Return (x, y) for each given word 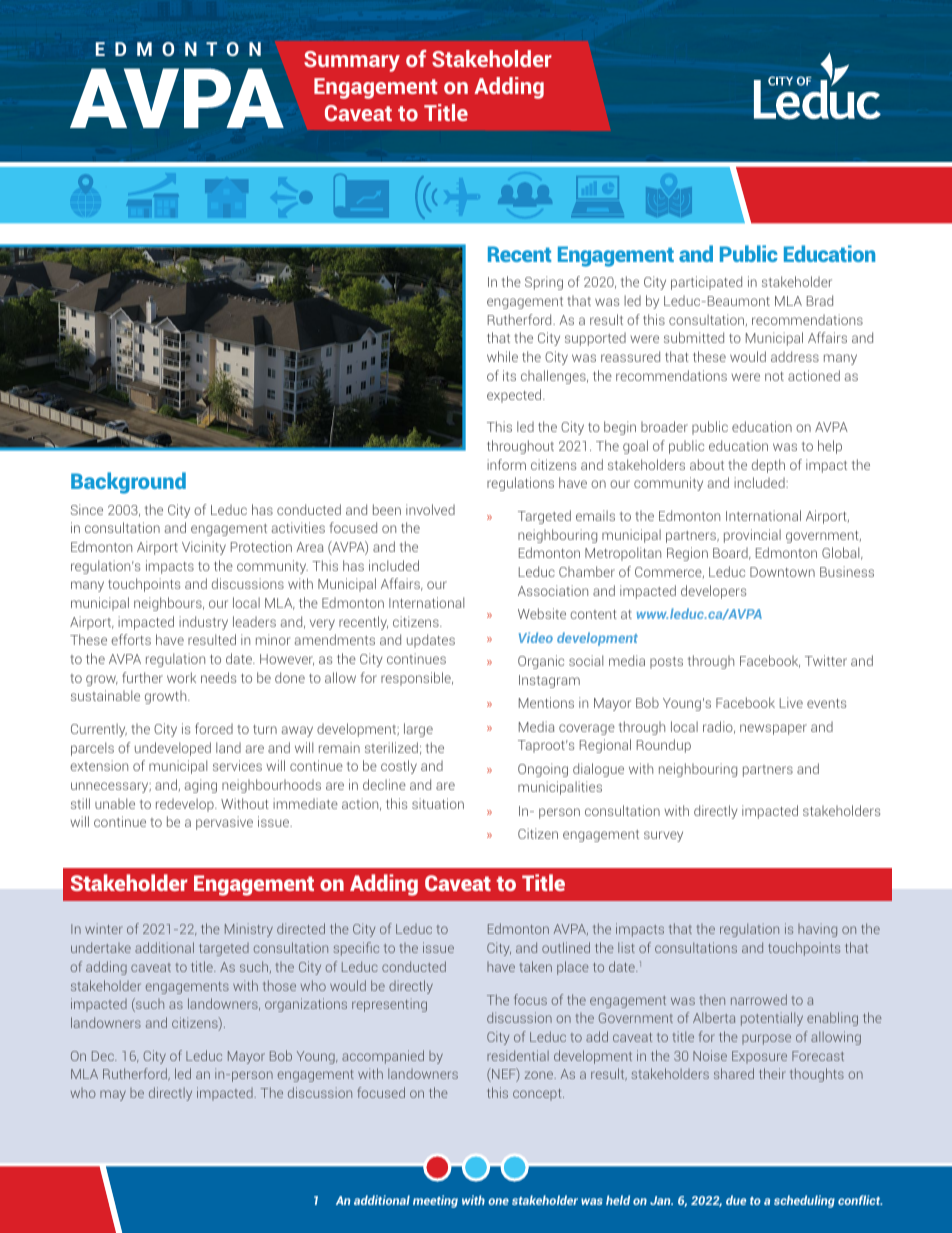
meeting (435, 1201)
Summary (352, 61)
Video (536, 637)
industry (203, 623)
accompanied (383, 1057)
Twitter (826, 660)
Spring (544, 283)
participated (706, 283)
